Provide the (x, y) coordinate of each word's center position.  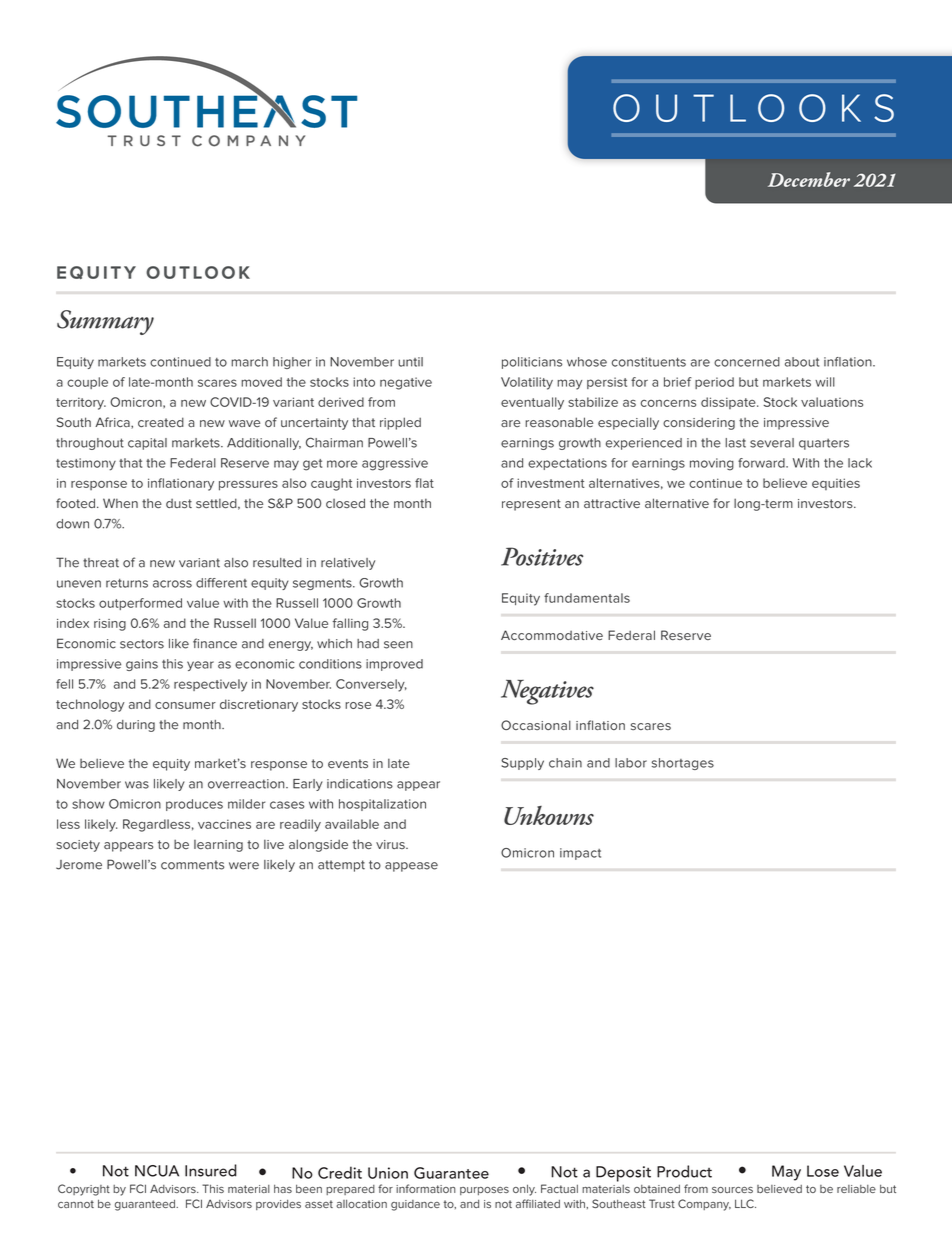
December (809, 179)
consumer (185, 705)
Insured (211, 1170)
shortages (683, 764)
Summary (105, 322)
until (410, 362)
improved (394, 665)
